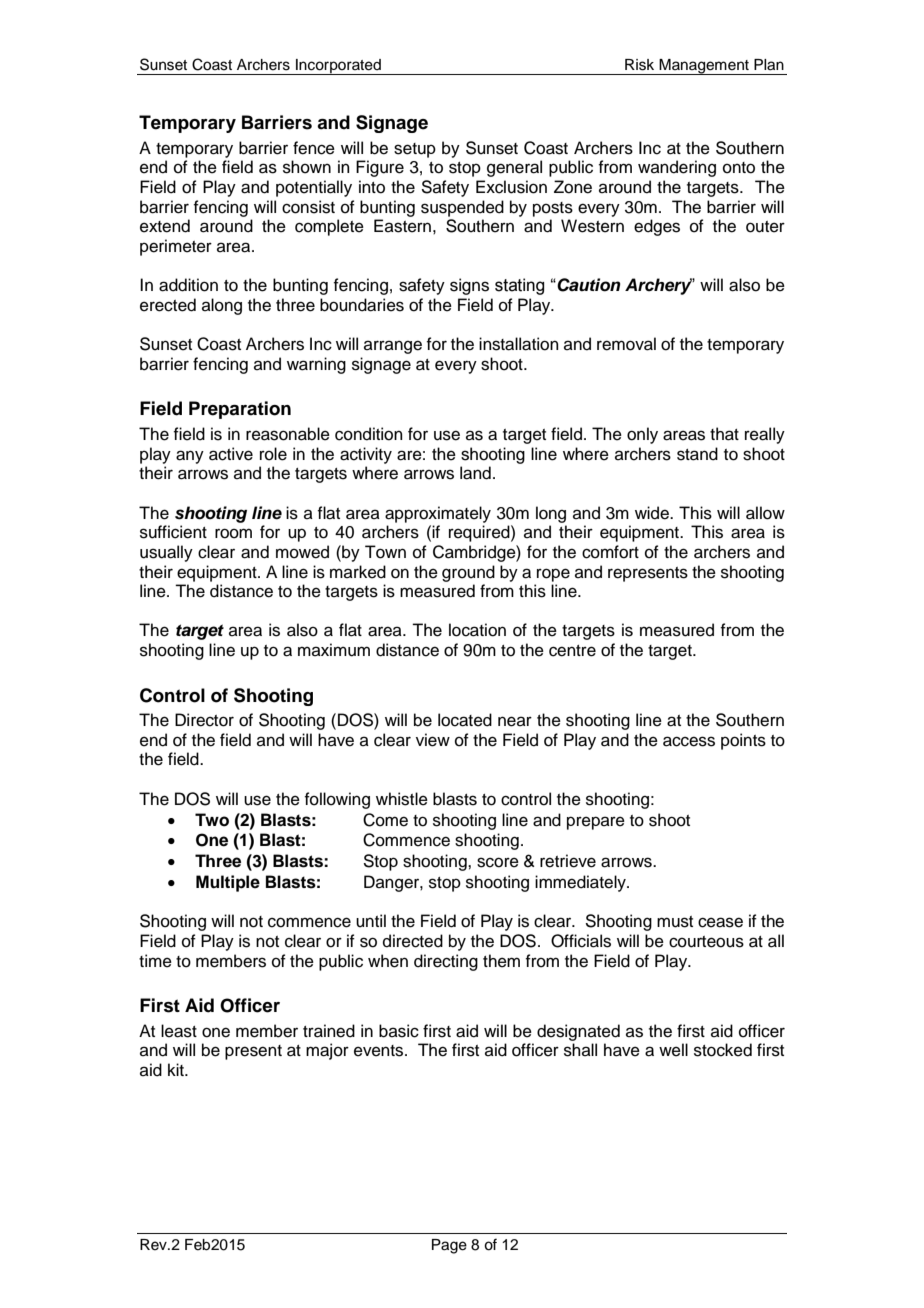 The height and width of the screenshot is (1308, 924). Describe the element at coordinates (240, 410) in the screenshot. I see `Preparation` at that location.
